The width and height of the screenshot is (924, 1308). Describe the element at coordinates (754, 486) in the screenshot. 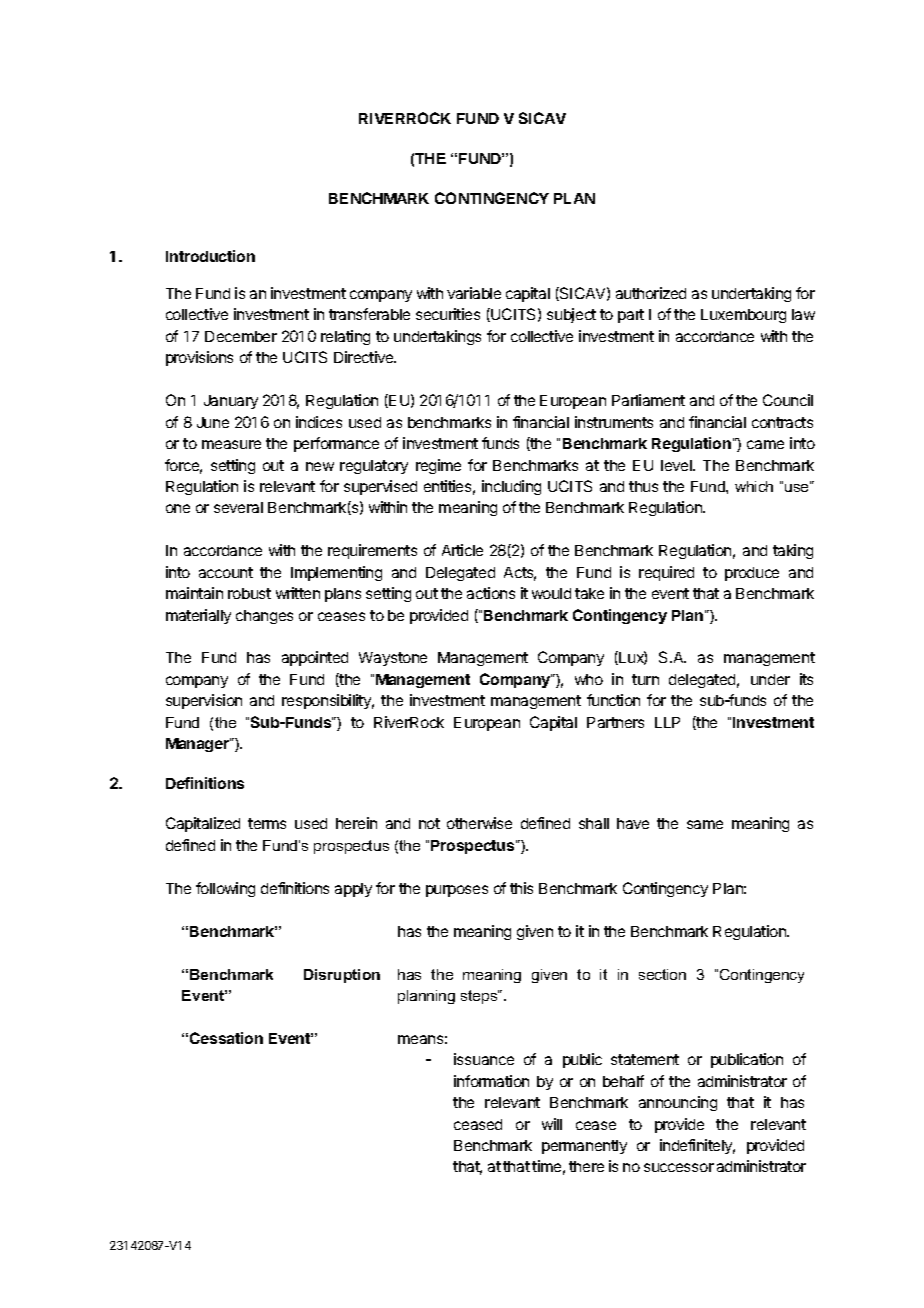

I see `which` at that location.
